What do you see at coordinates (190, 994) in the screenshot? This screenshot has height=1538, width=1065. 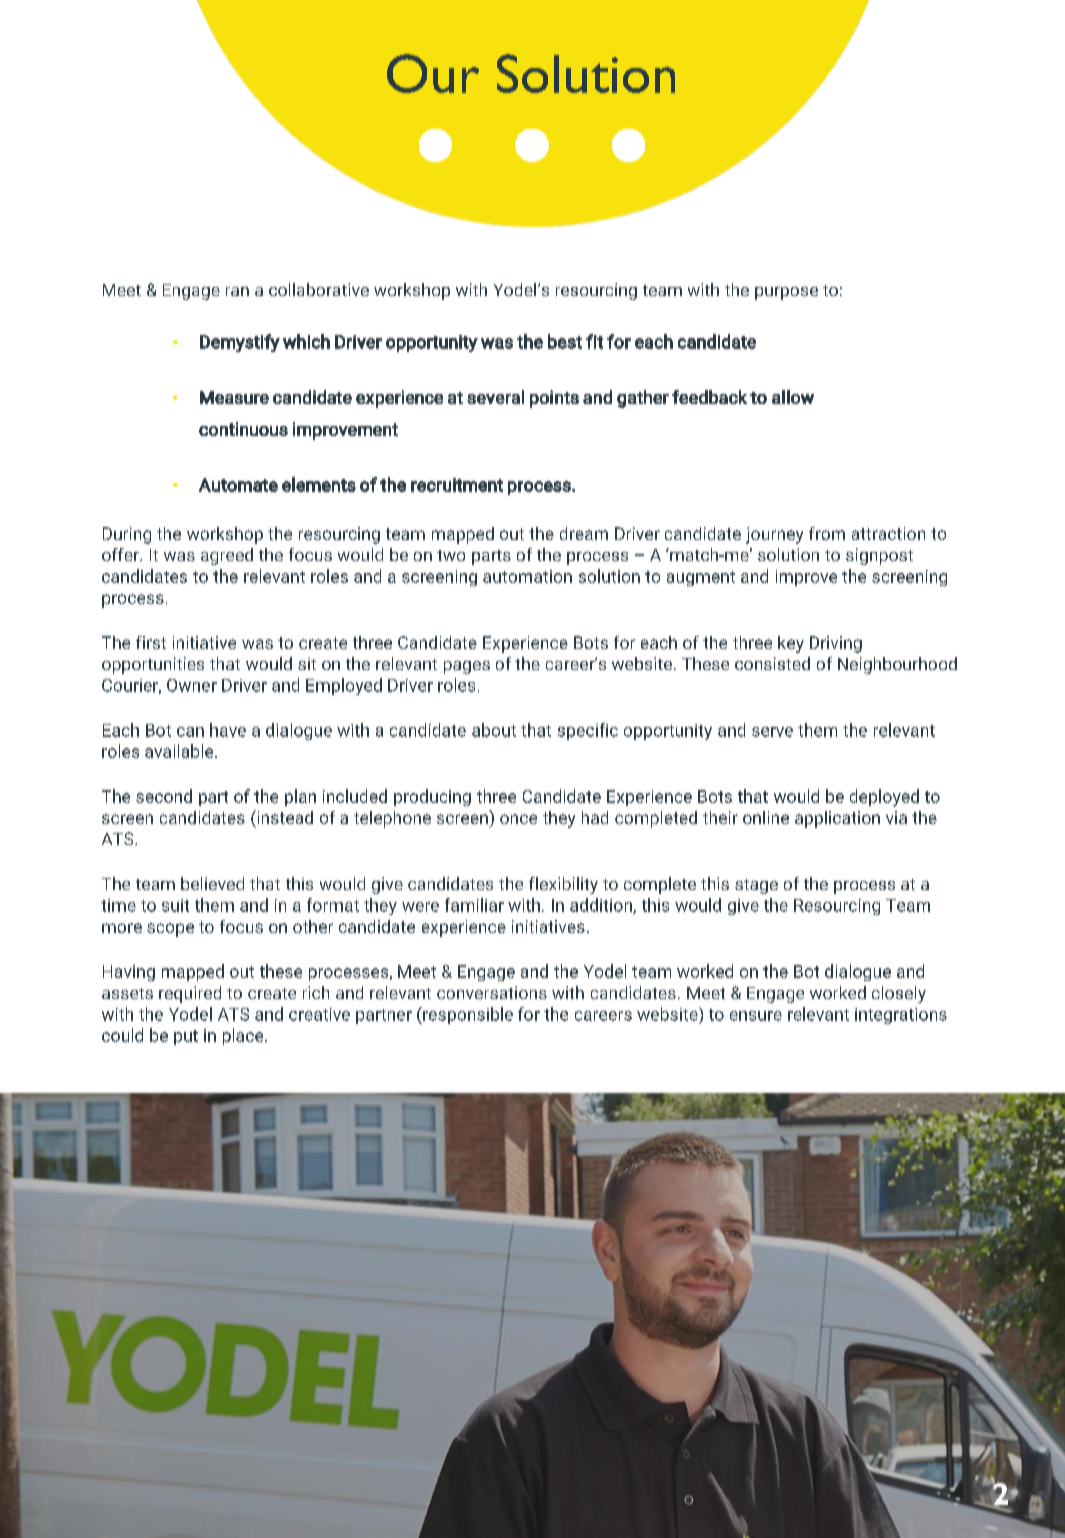 I see `required` at bounding box center [190, 994].
